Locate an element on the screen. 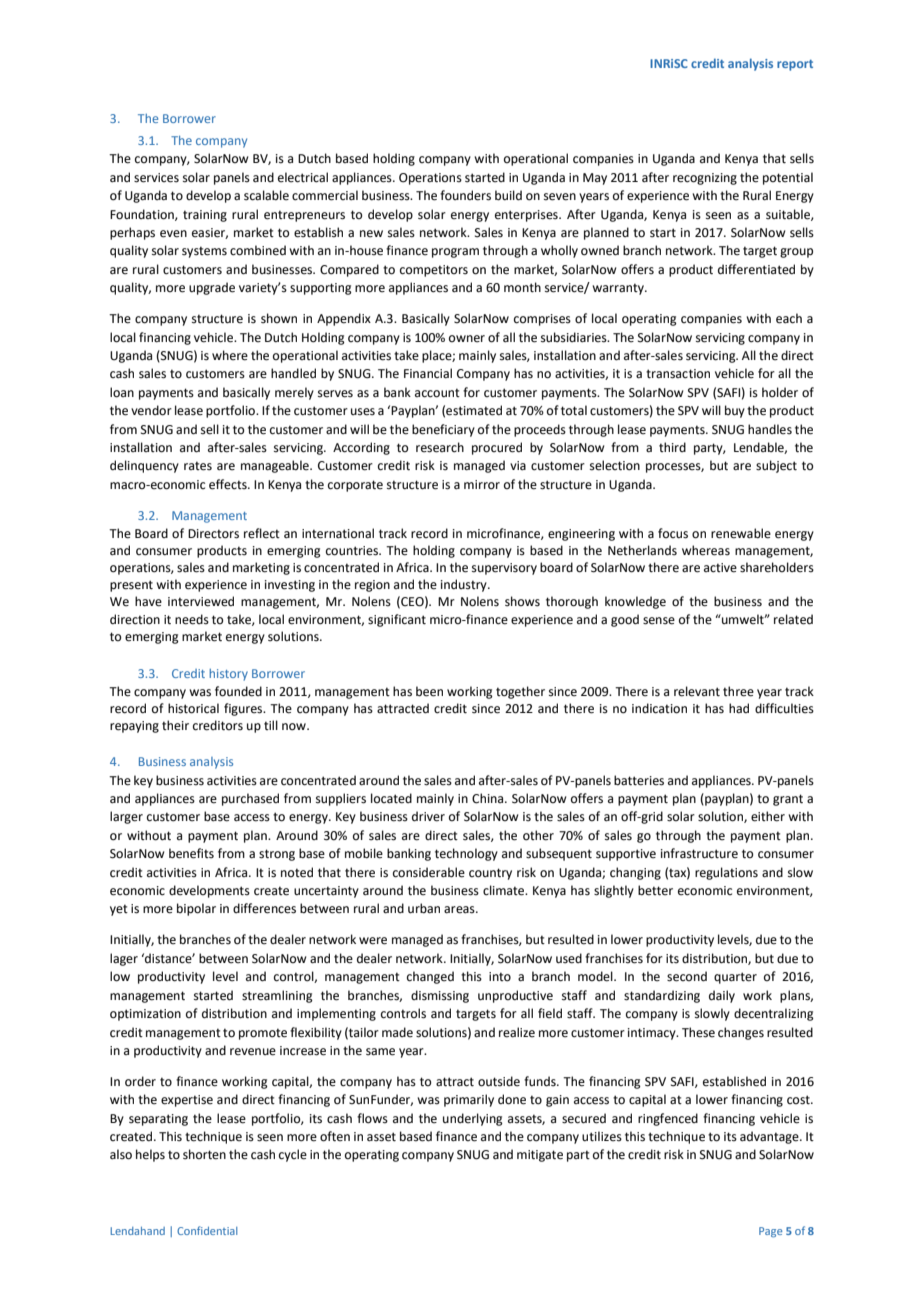 This screenshot has width=924, height=1308. Confidential is located at coordinates (207, 1230).
